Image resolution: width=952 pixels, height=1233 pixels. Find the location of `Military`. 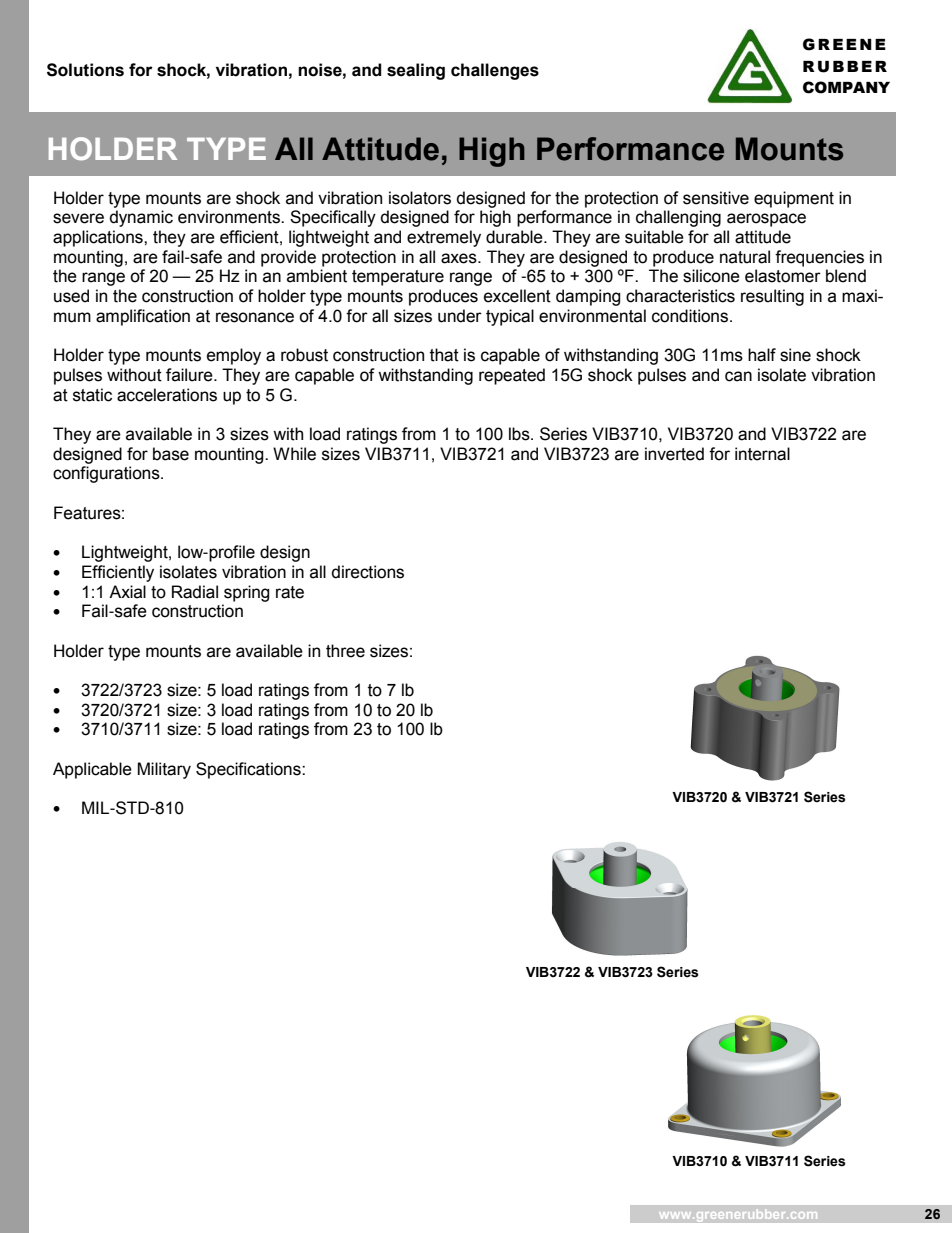

Military is located at coordinates (164, 770).
